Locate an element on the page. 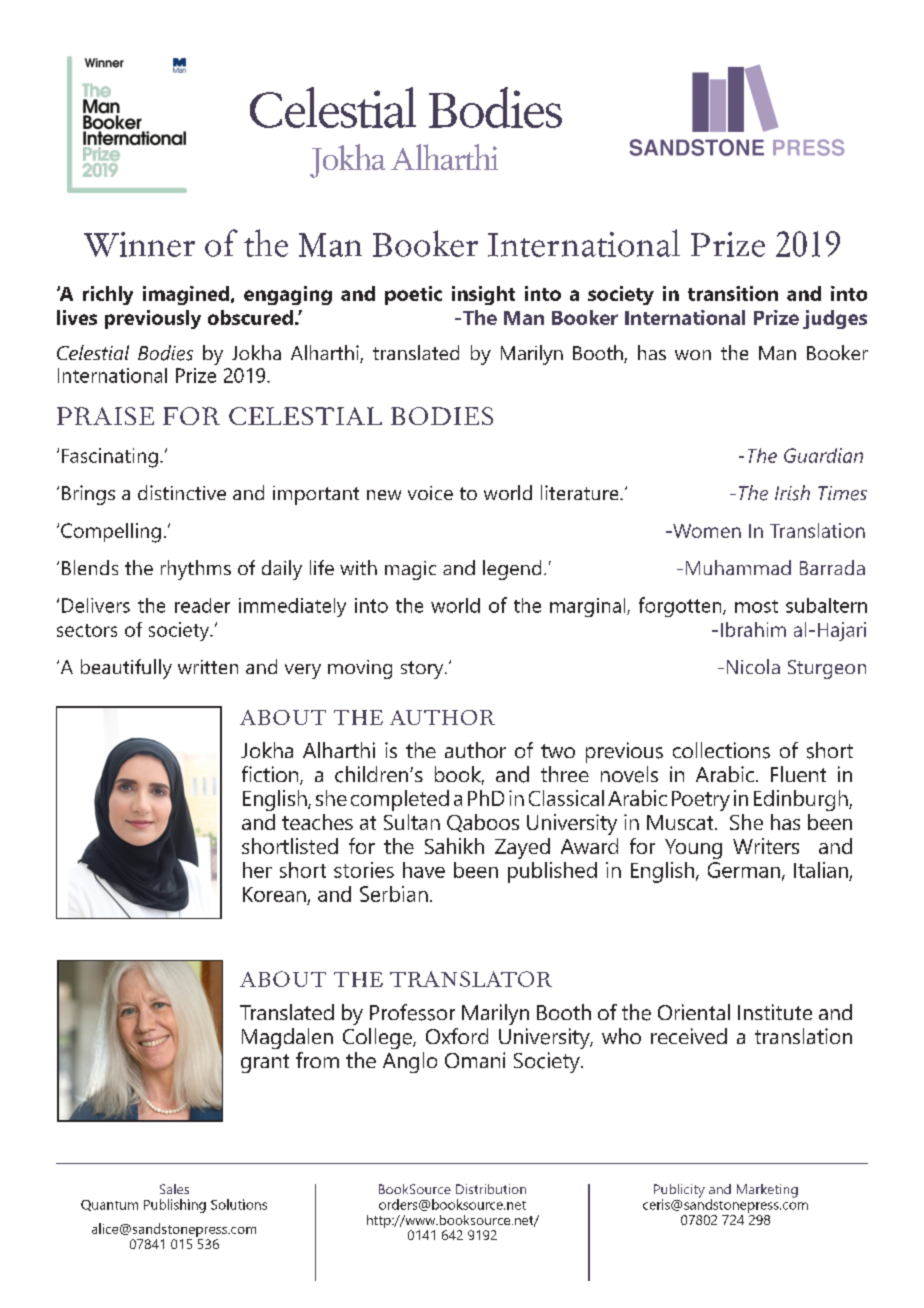 Image resolution: width=924 pixels, height=1308 pixels. Guardian is located at coordinates (823, 455).
